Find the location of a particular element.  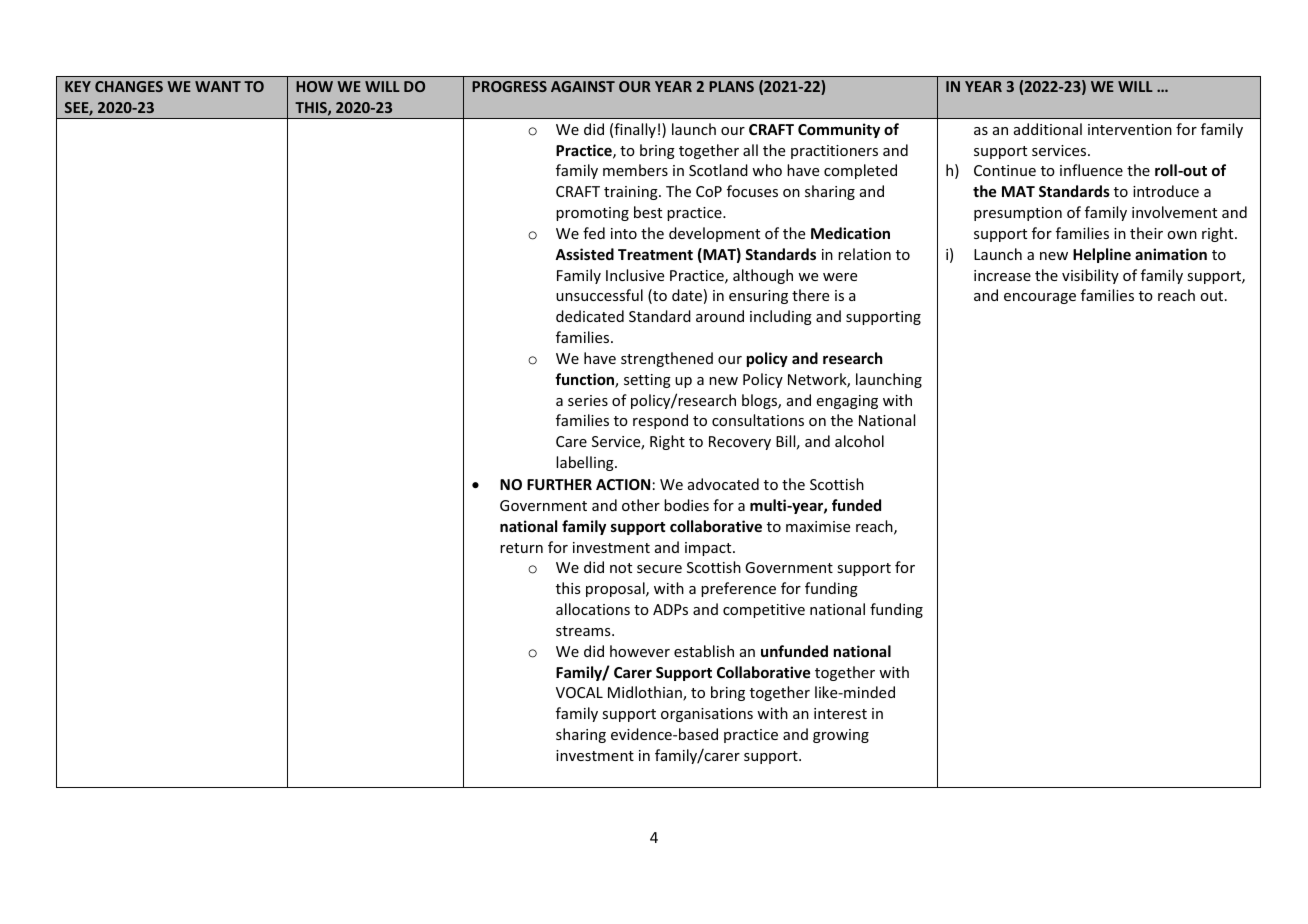

organisations is located at coordinates (707, 715).
